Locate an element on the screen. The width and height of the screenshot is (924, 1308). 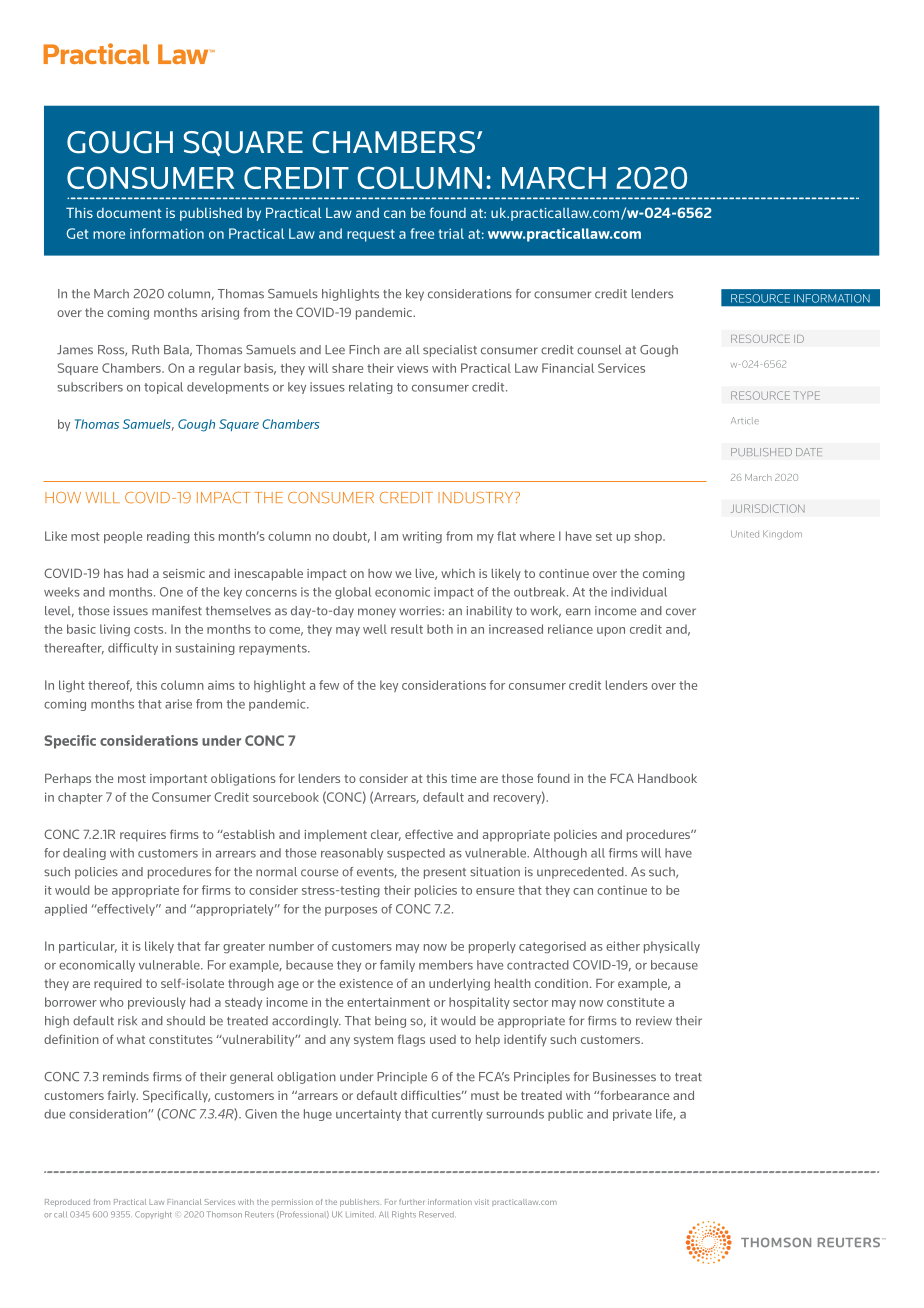
time is located at coordinates (463, 778).
